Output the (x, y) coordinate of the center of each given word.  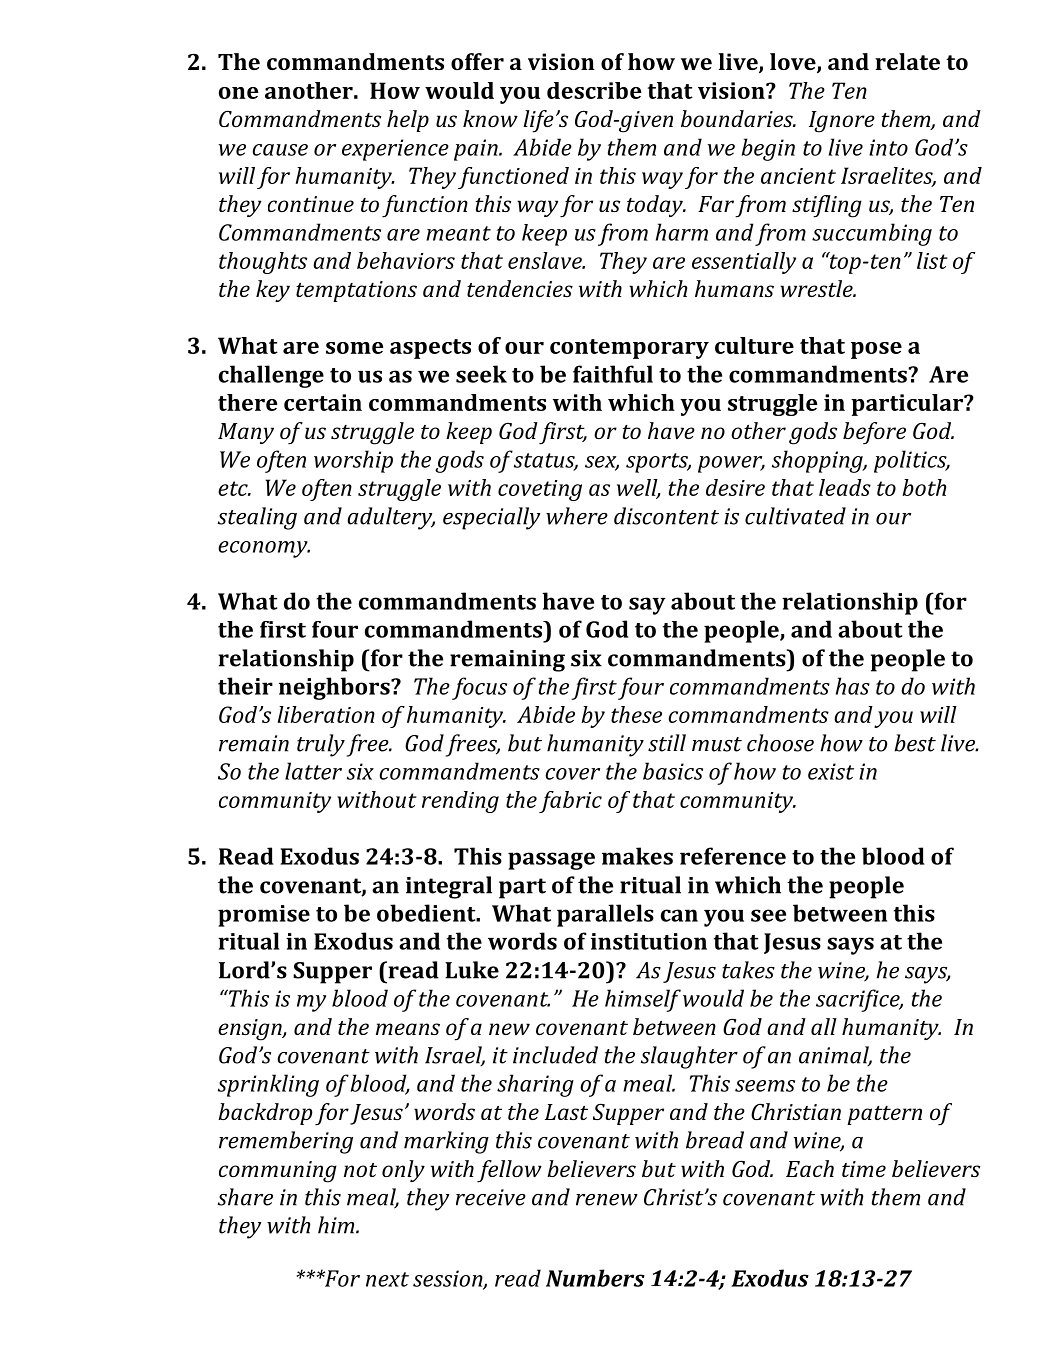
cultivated (795, 516)
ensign (251, 1030)
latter (313, 771)
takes (748, 970)
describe (594, 90)
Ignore (842, 122)
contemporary (629, 349)
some (354, 348)
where (577, 516)
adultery (391, 518)
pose (876, 350)
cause (280, 150)
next (387, 1279)
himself (643, 1000)
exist (831, 771)
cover (572, 774)
